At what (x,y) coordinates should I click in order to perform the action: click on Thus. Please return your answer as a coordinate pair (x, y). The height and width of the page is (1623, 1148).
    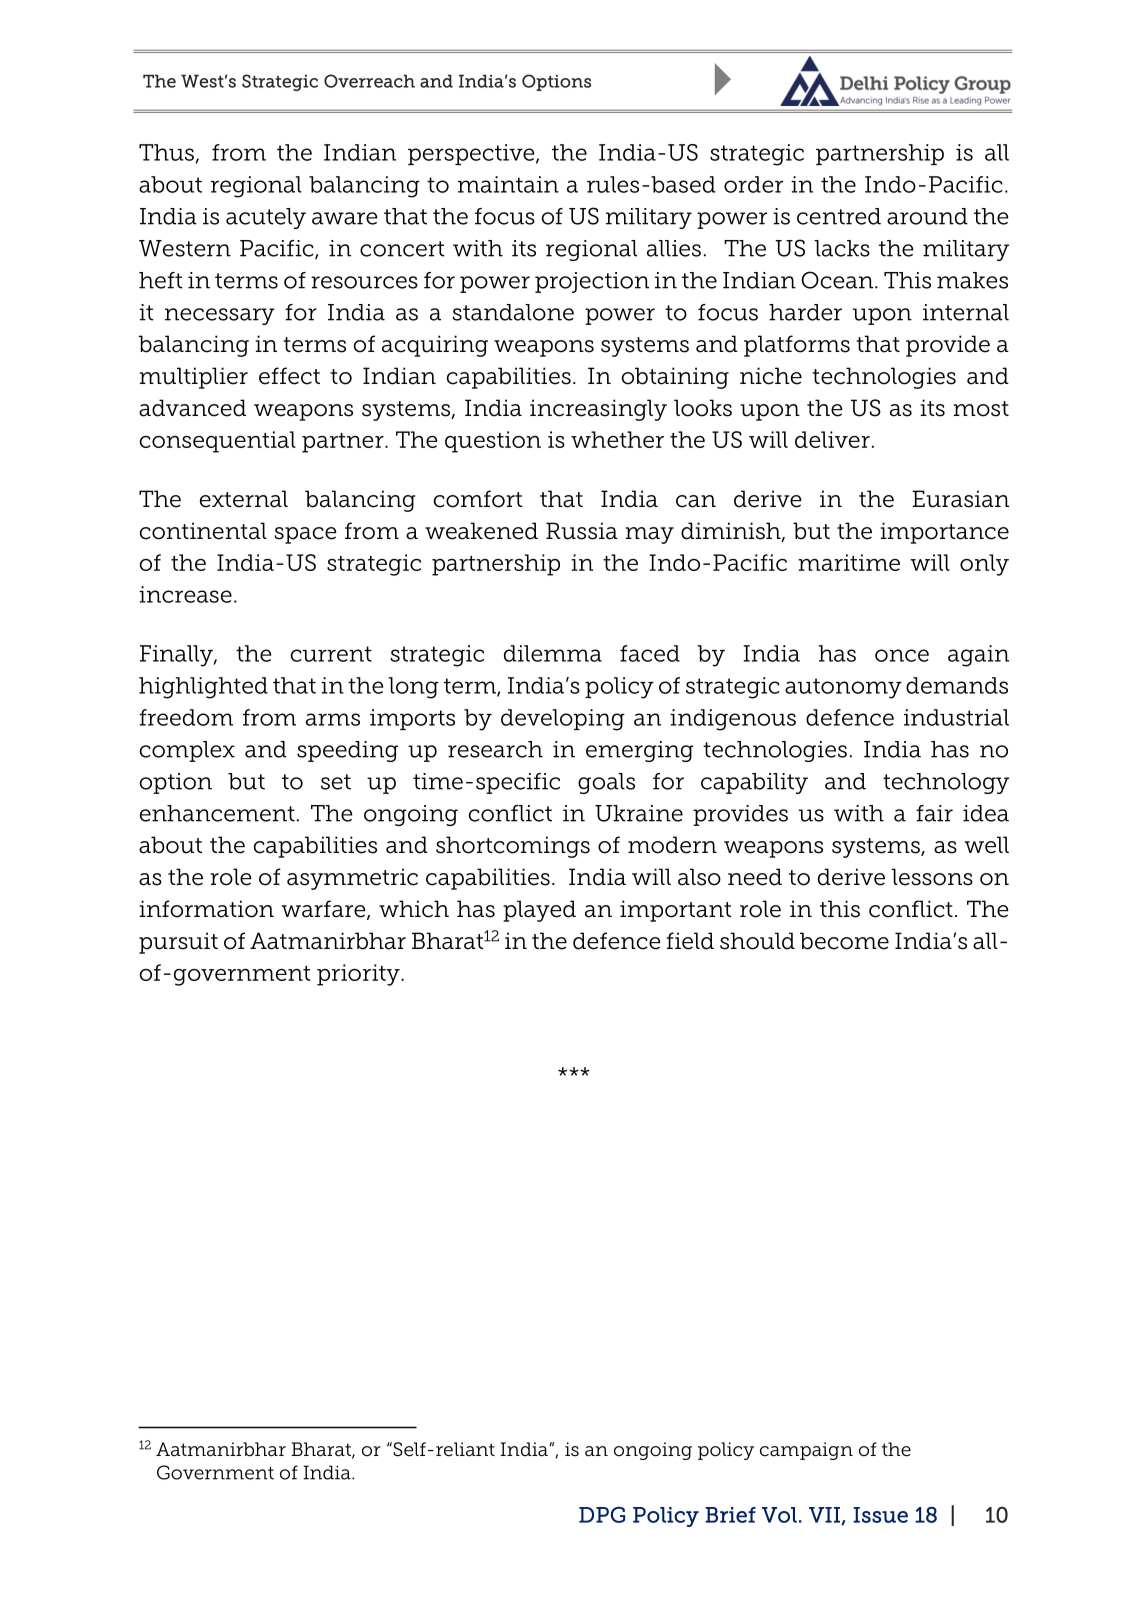
    Looking at the image, I should click on (168, 153).
